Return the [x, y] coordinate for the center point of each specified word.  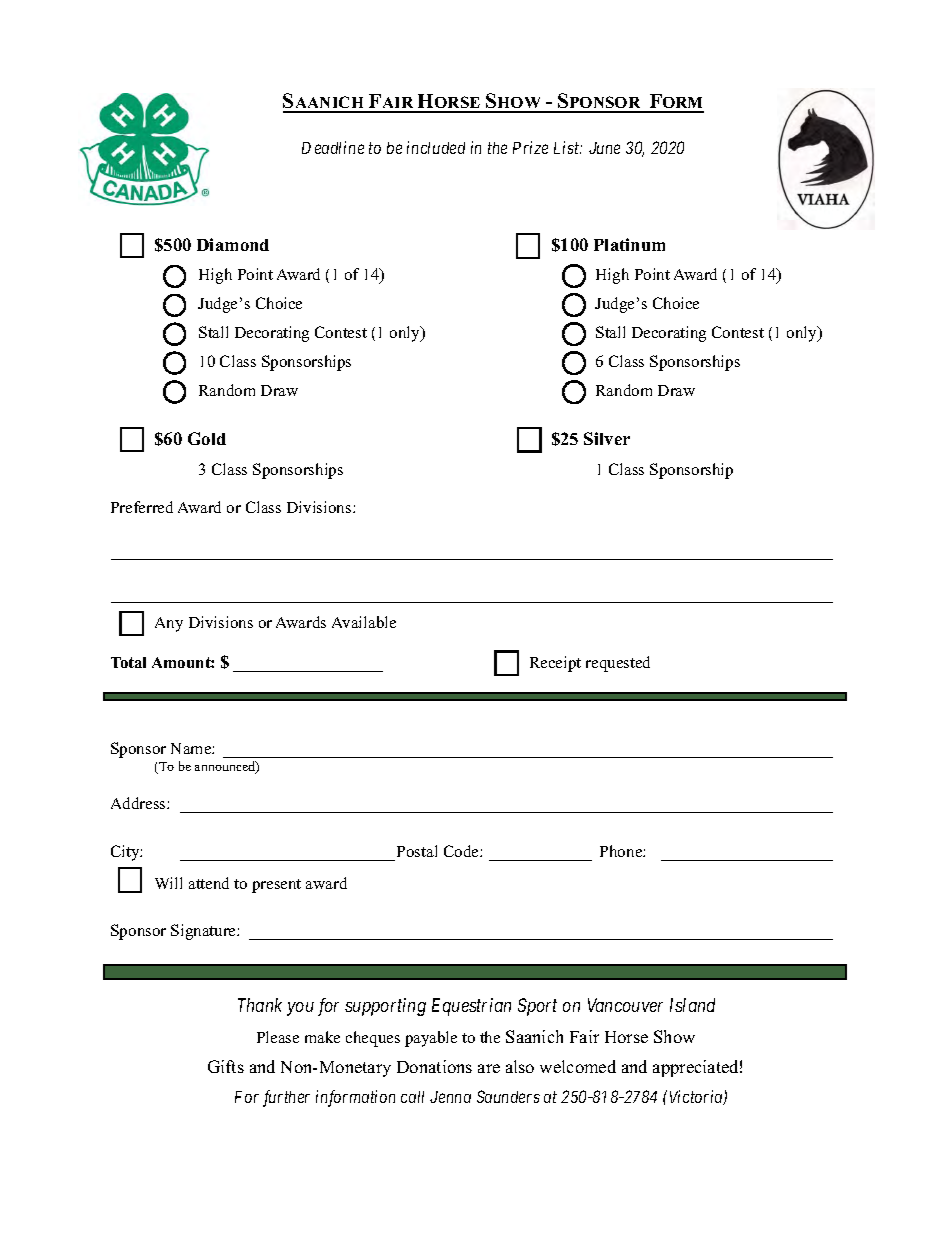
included [436, 147]
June [604, 148]
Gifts [226, 1066]
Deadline [333, 147]
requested [618, 664]
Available [364, 622]
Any [169, 624]
